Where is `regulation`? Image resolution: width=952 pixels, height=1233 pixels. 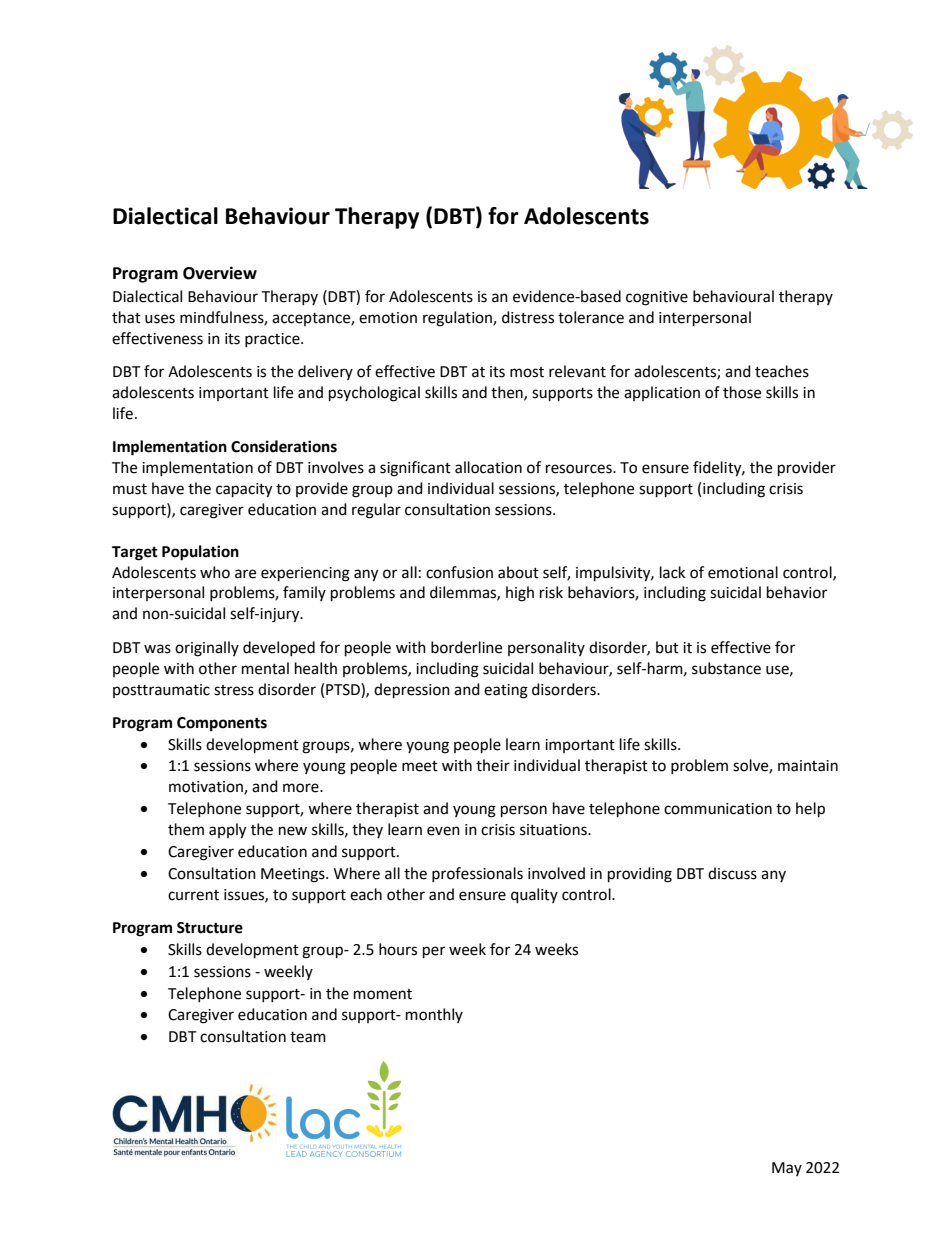 regulation is located at coordinates (458, 319).
